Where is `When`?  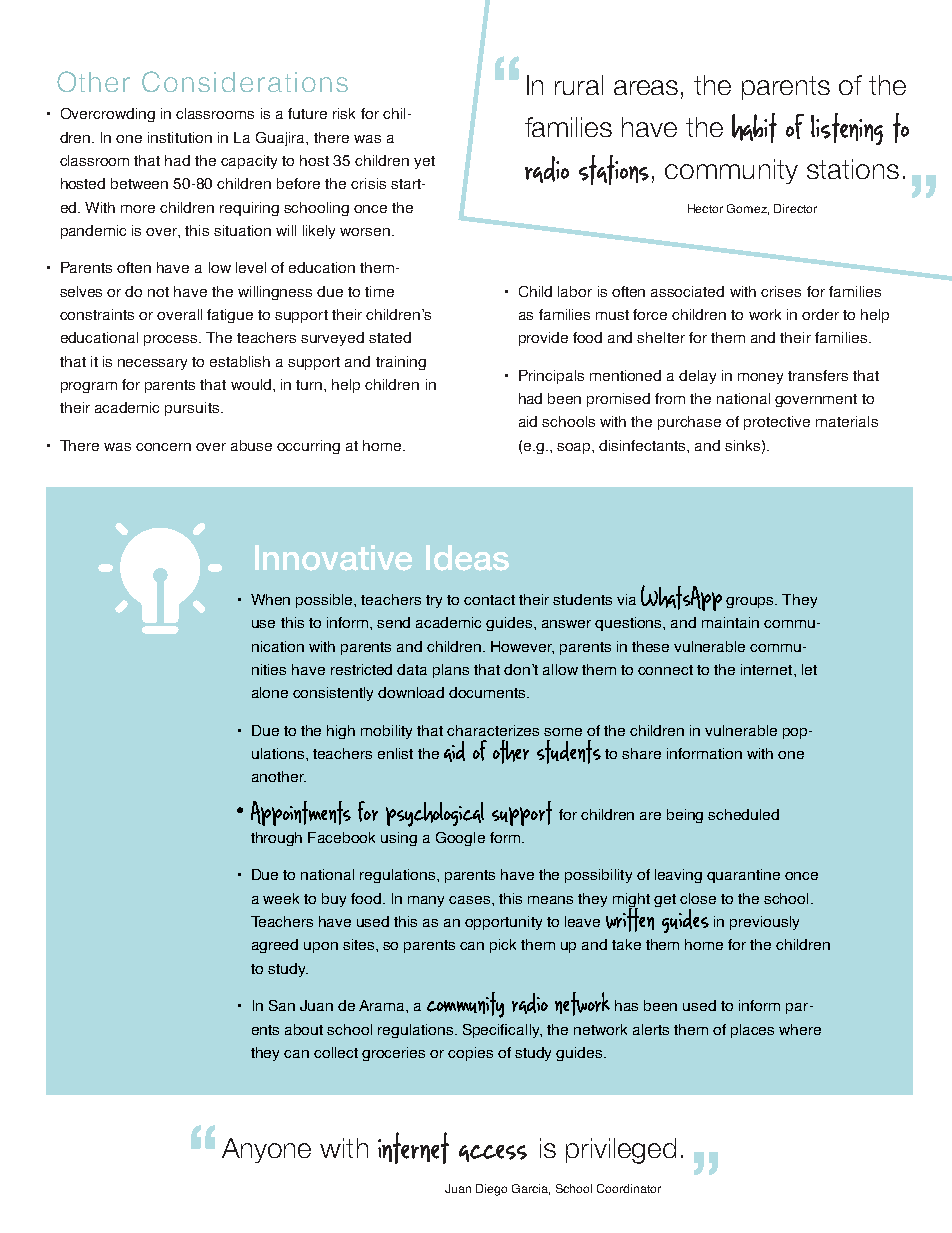
When is located at coordinates (270, 599).
